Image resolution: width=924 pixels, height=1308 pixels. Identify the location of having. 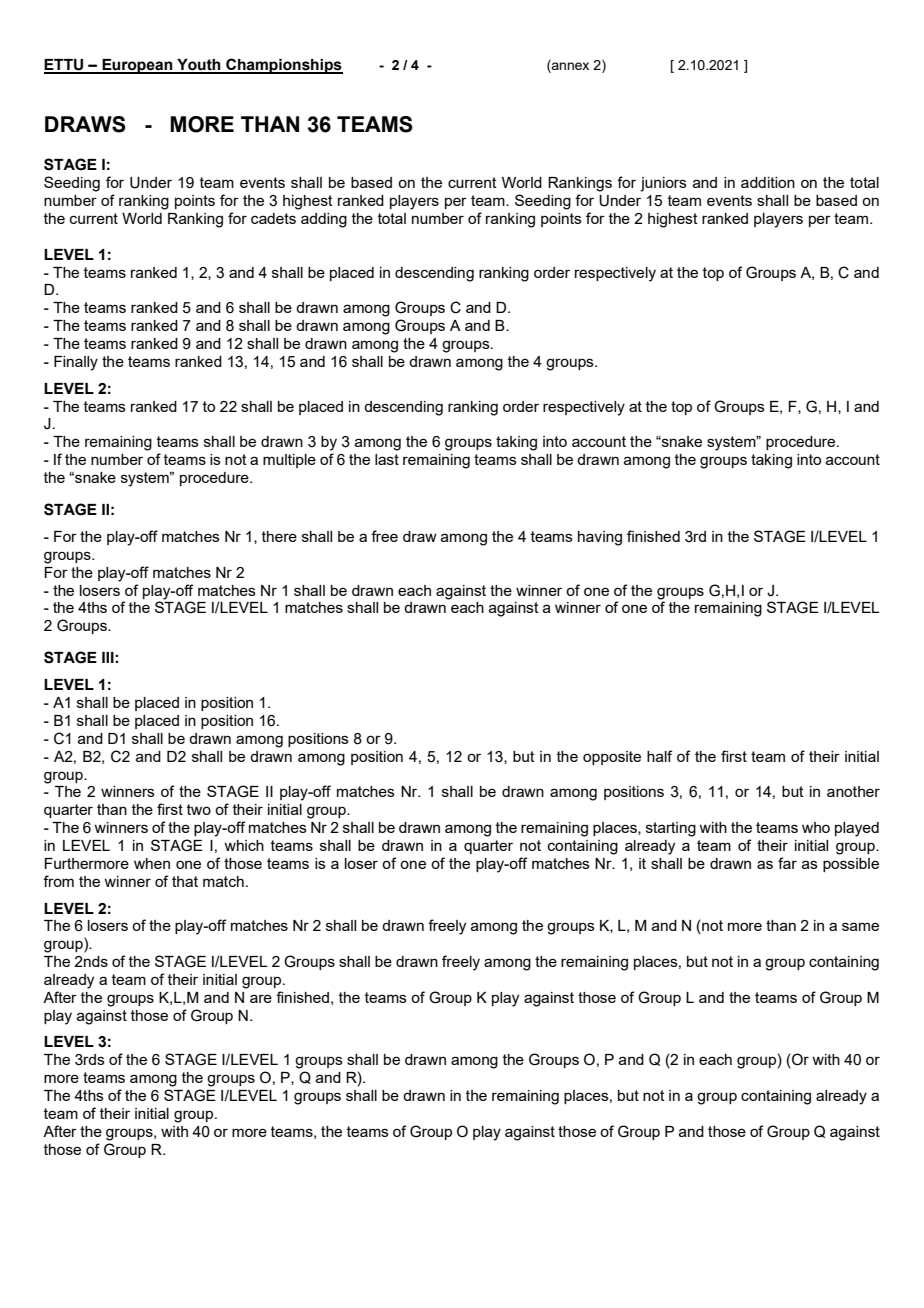
(600, 538).
